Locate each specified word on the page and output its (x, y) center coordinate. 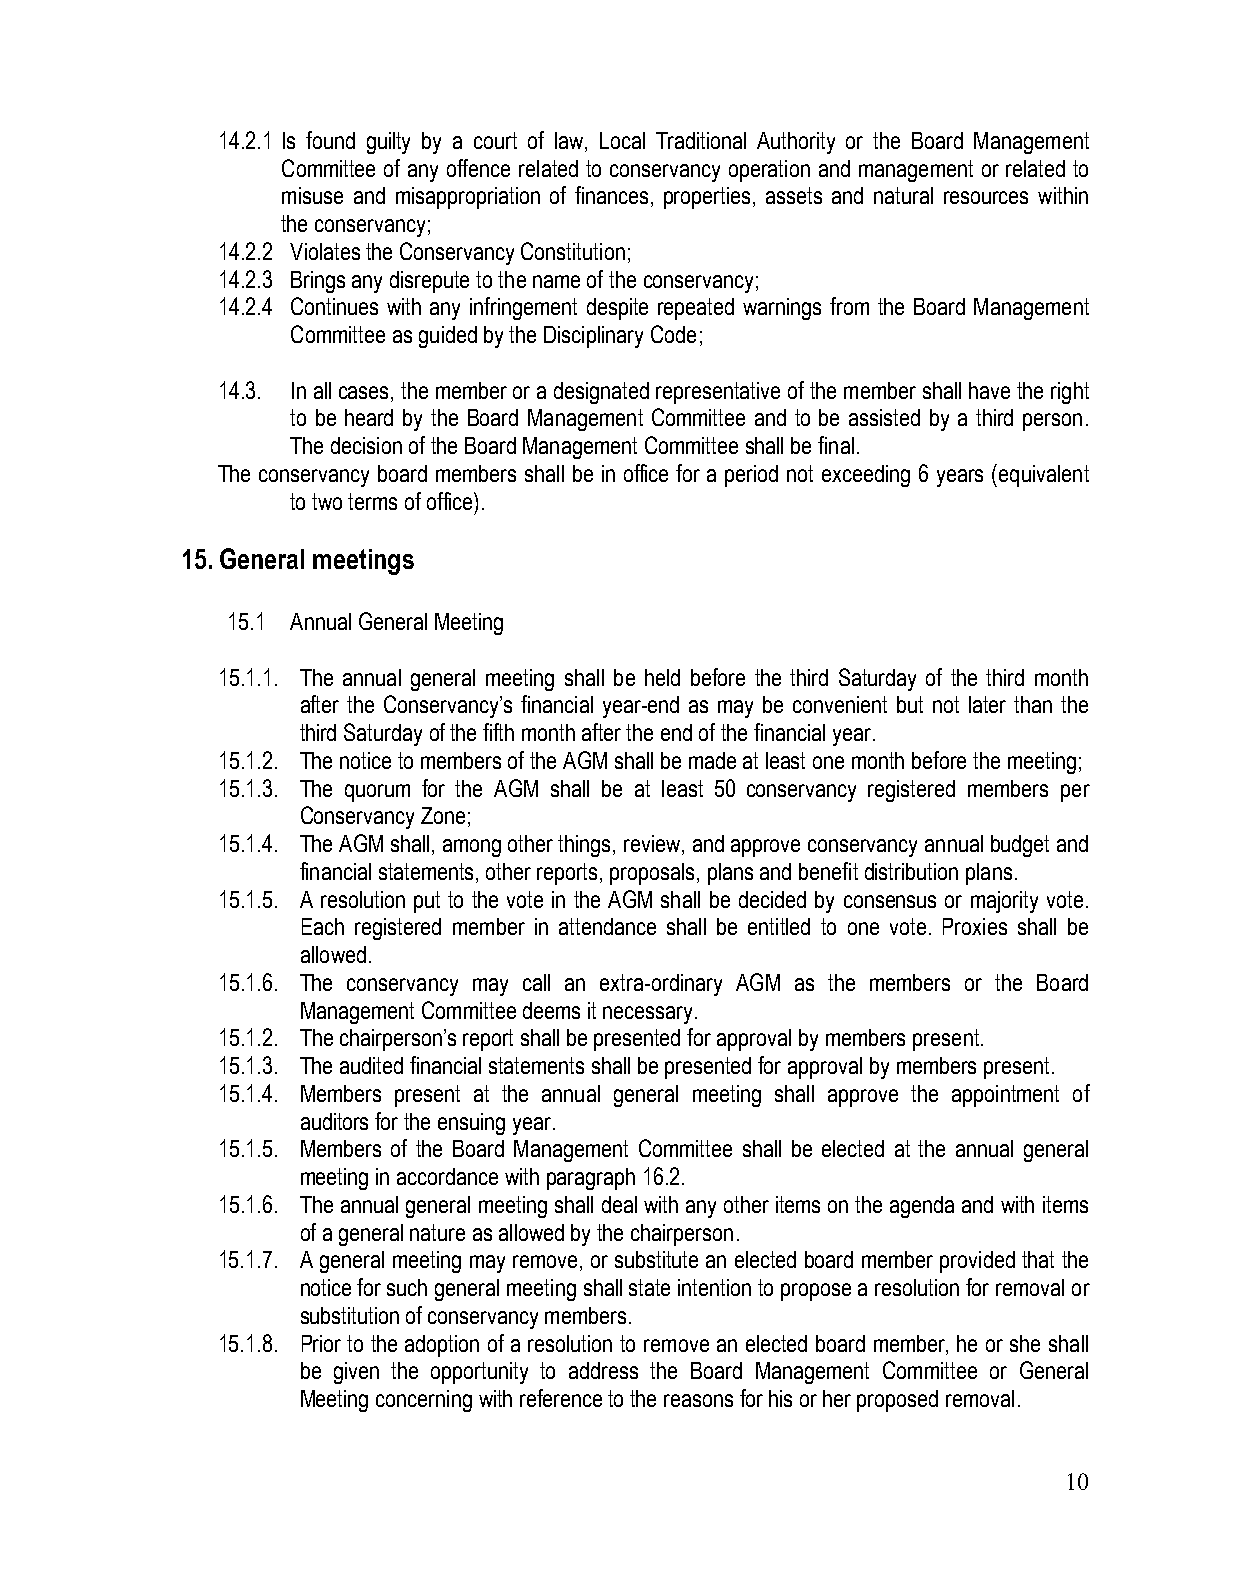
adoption (442, 1346)
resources (986, 197)
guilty (388, 143)
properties (707, 198)
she (1025, 1343)
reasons (698, 1400)
